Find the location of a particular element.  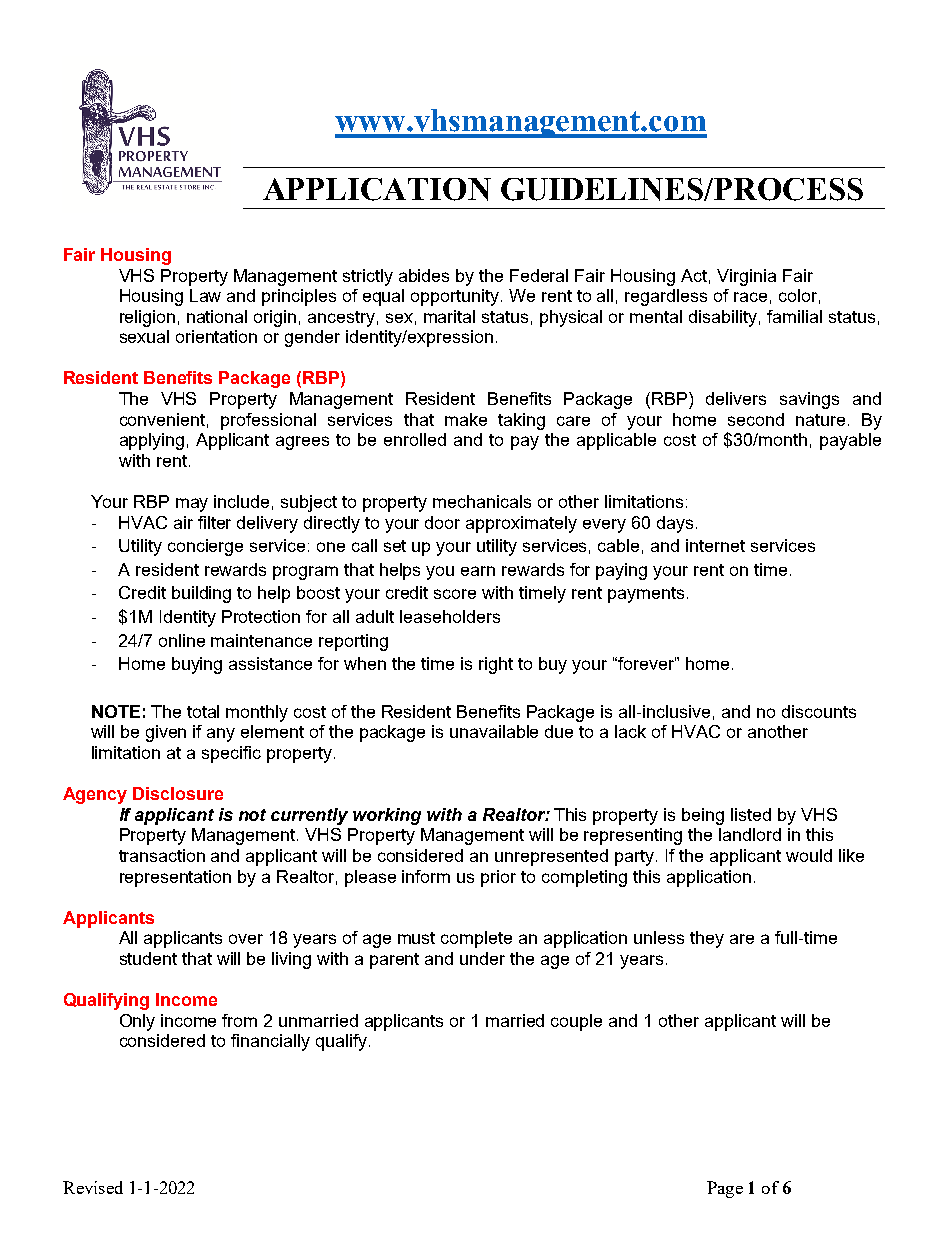

opportunity is located at coordinates (456, 297).
